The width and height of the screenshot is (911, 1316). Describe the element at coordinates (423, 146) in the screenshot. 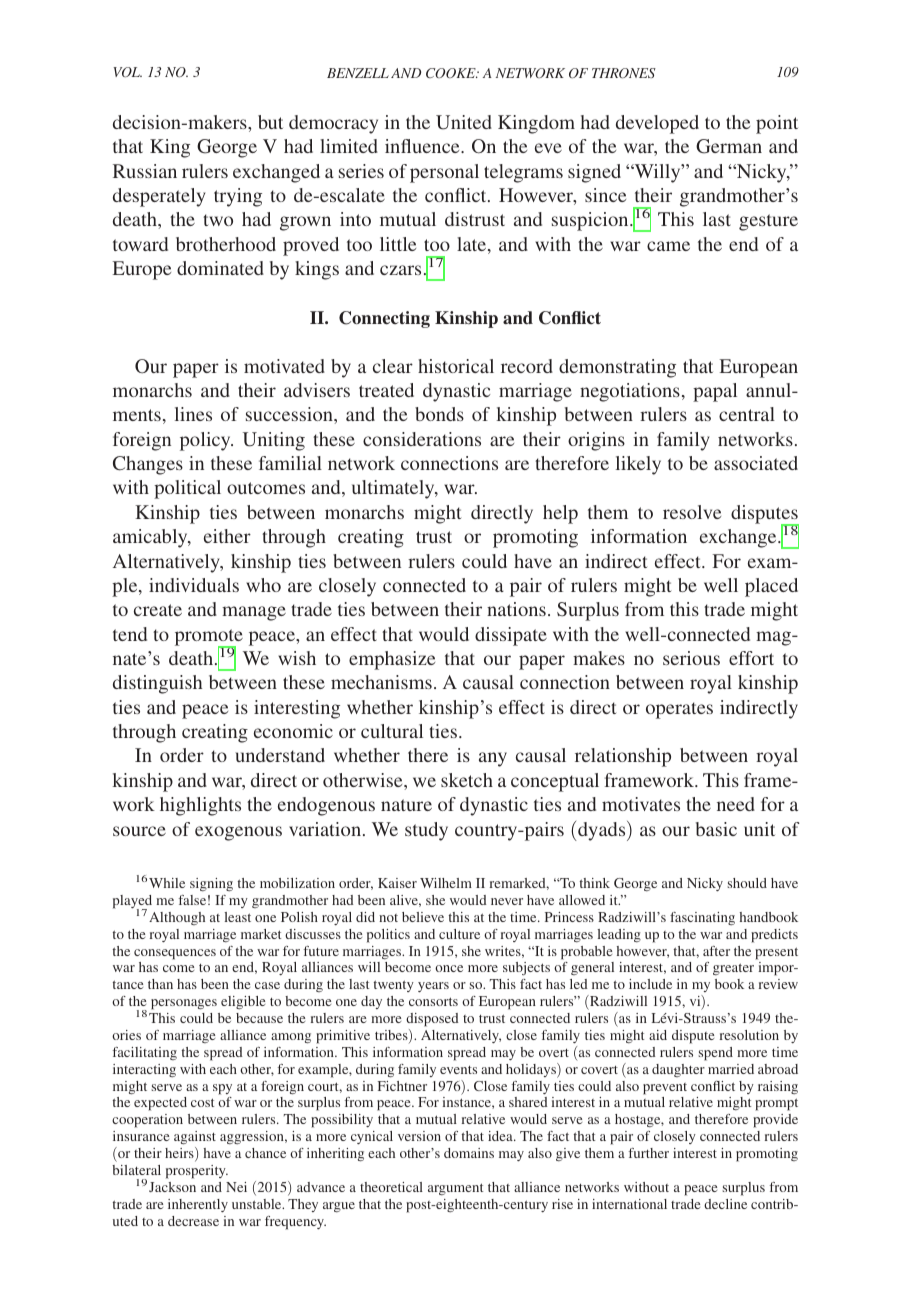

I see `influence` at that location.
